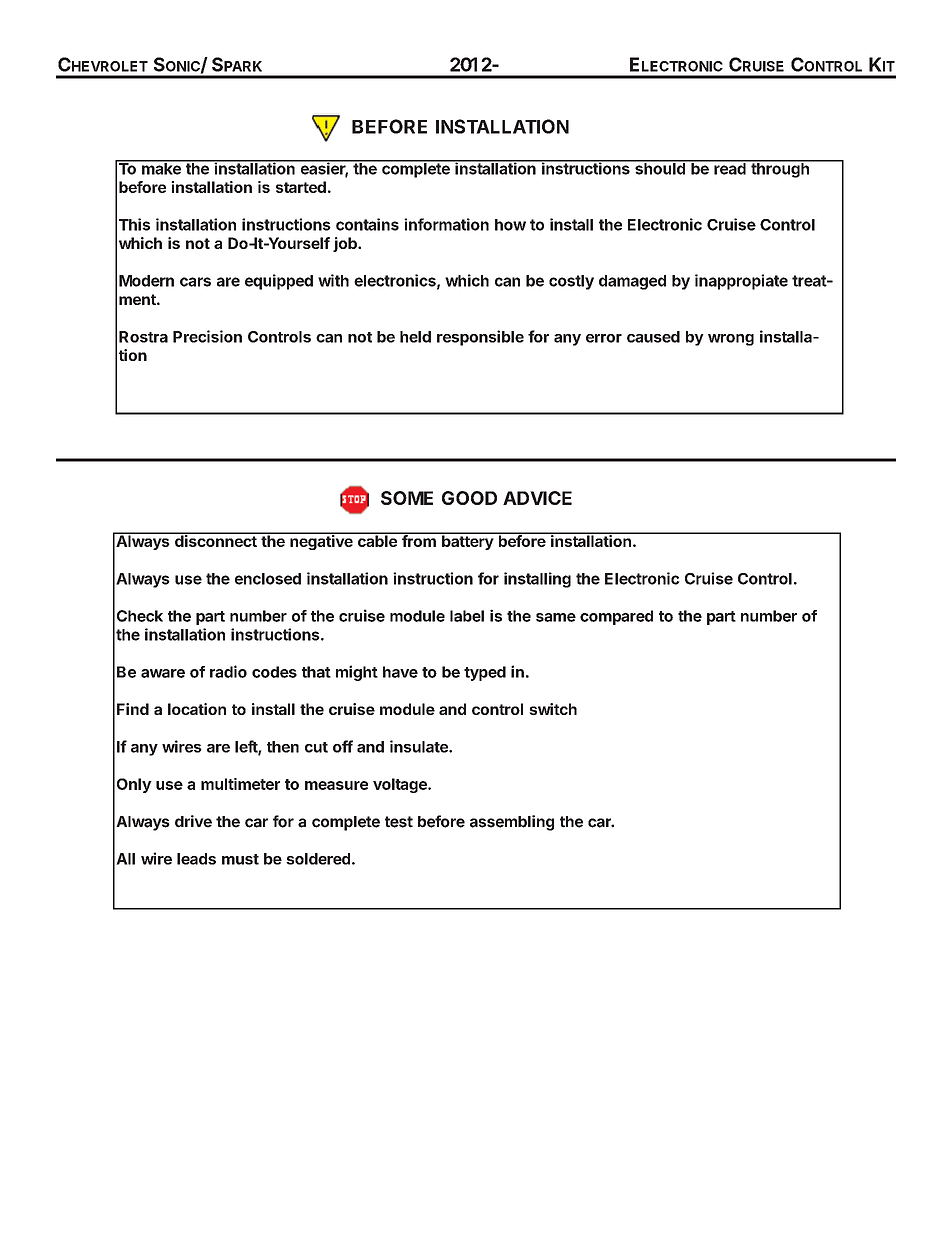 This document has height=1233, width=952. I want to click on make, so click(161, 168).
